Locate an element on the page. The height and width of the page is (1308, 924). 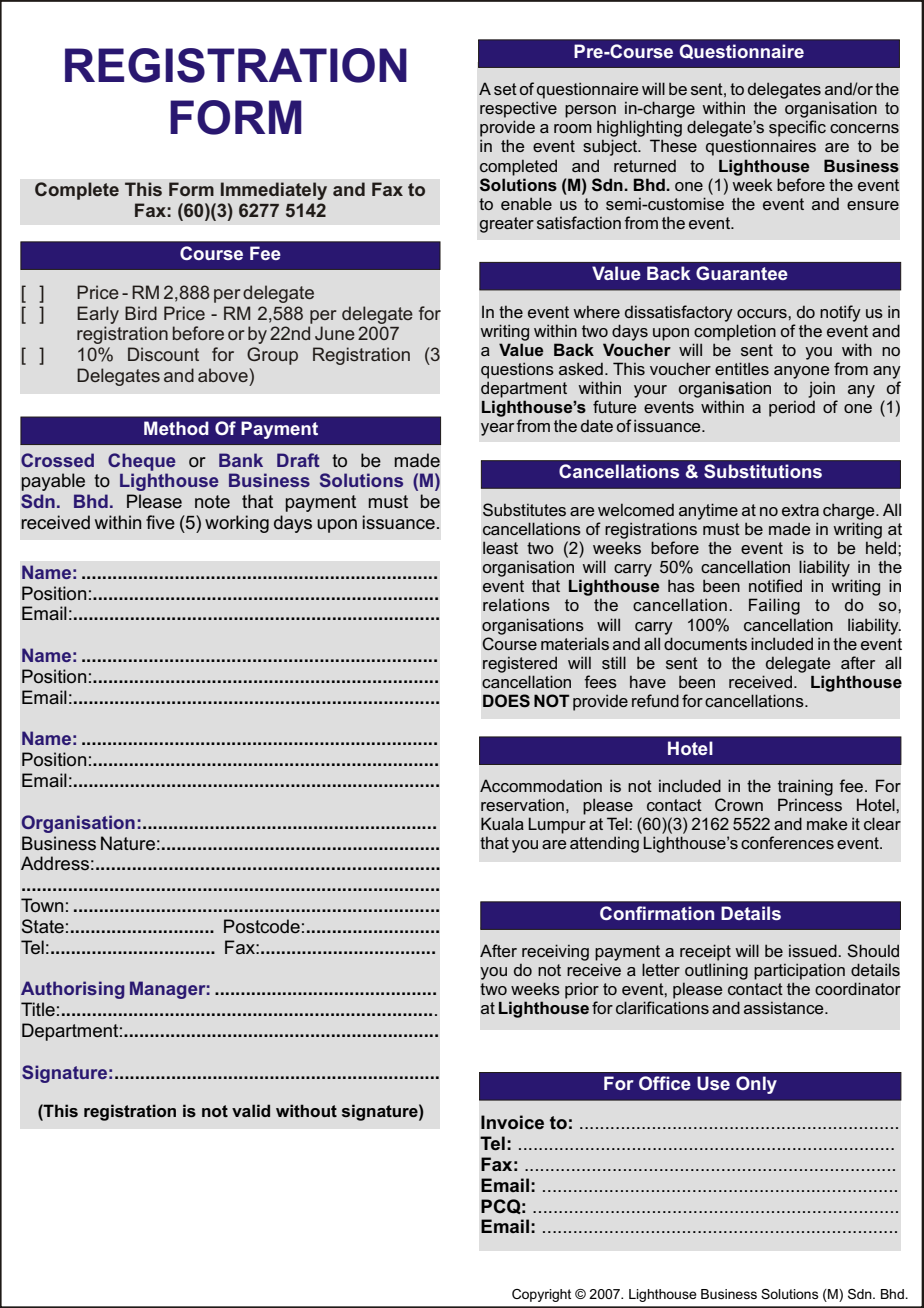
specific is located at coordinates (797, 128).
